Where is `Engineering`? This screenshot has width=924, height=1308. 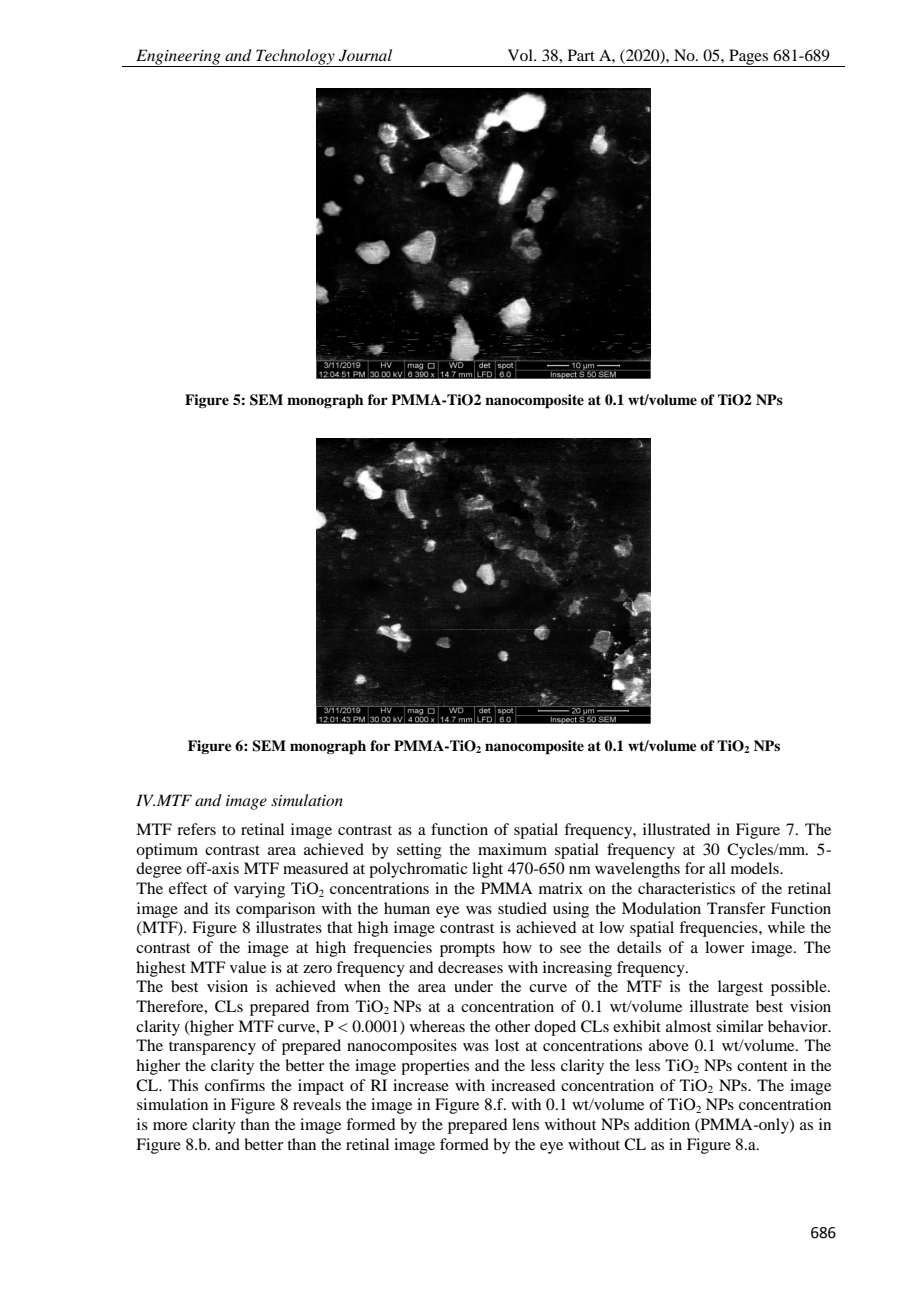
Engineering is located at coordinates (178, 58).
